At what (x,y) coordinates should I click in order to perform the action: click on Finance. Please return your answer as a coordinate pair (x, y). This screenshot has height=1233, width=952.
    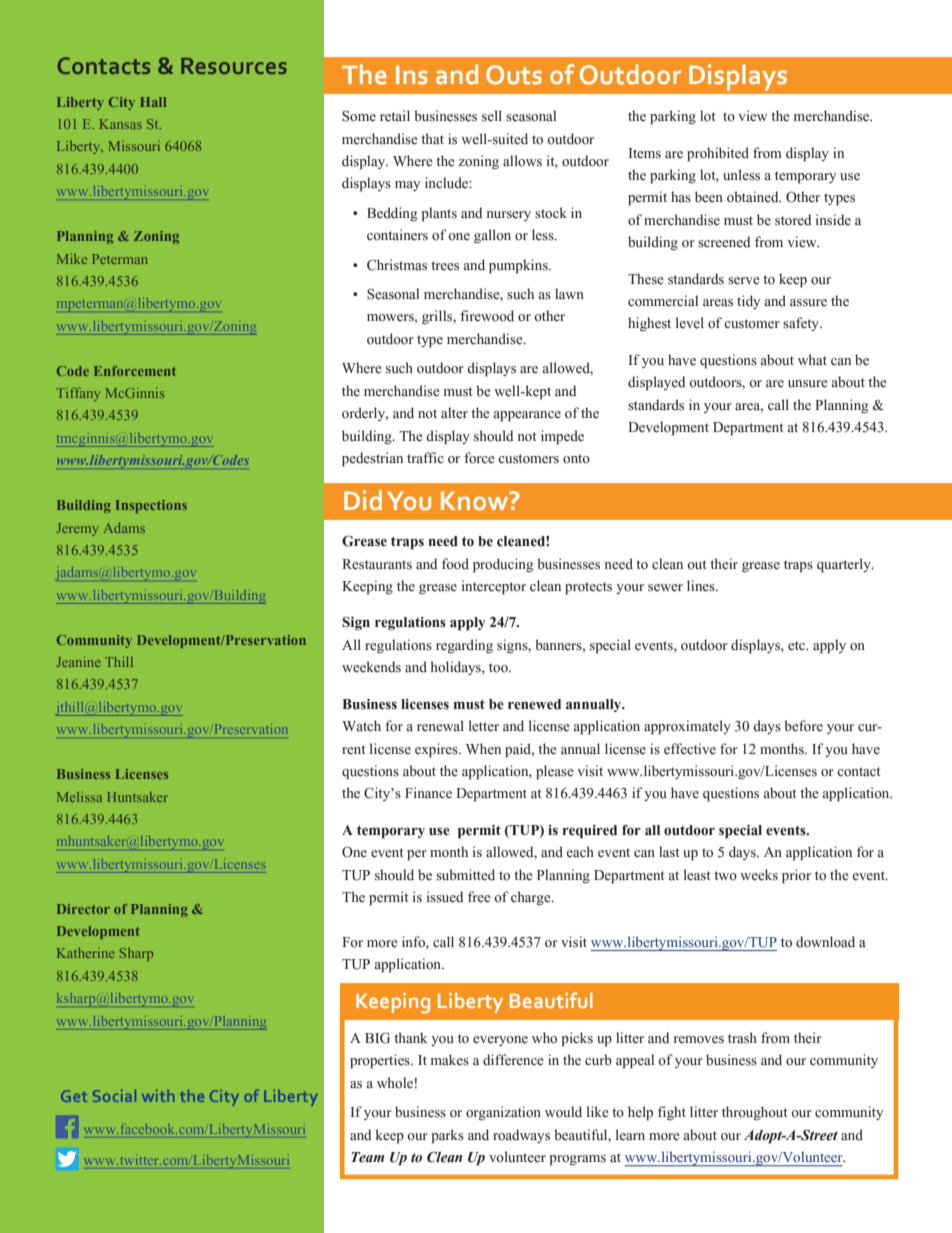
    Looking at the image, I should click on (428, 793).
